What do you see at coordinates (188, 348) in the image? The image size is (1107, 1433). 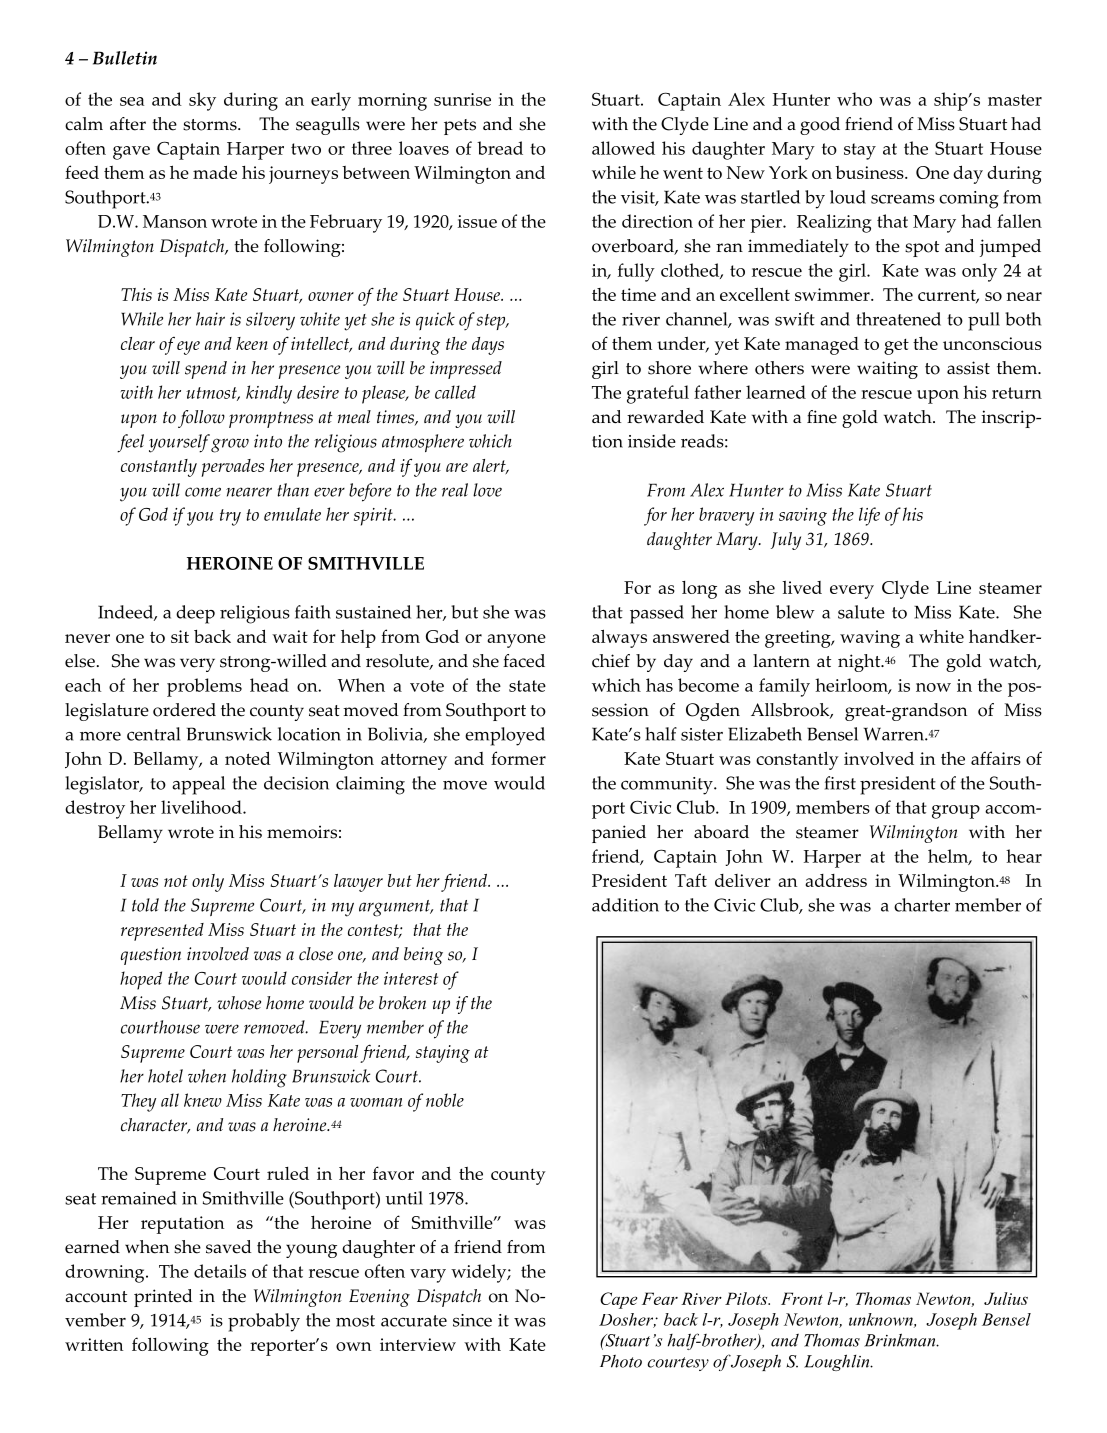 I see `eye` at bounding box center [188, 348].
